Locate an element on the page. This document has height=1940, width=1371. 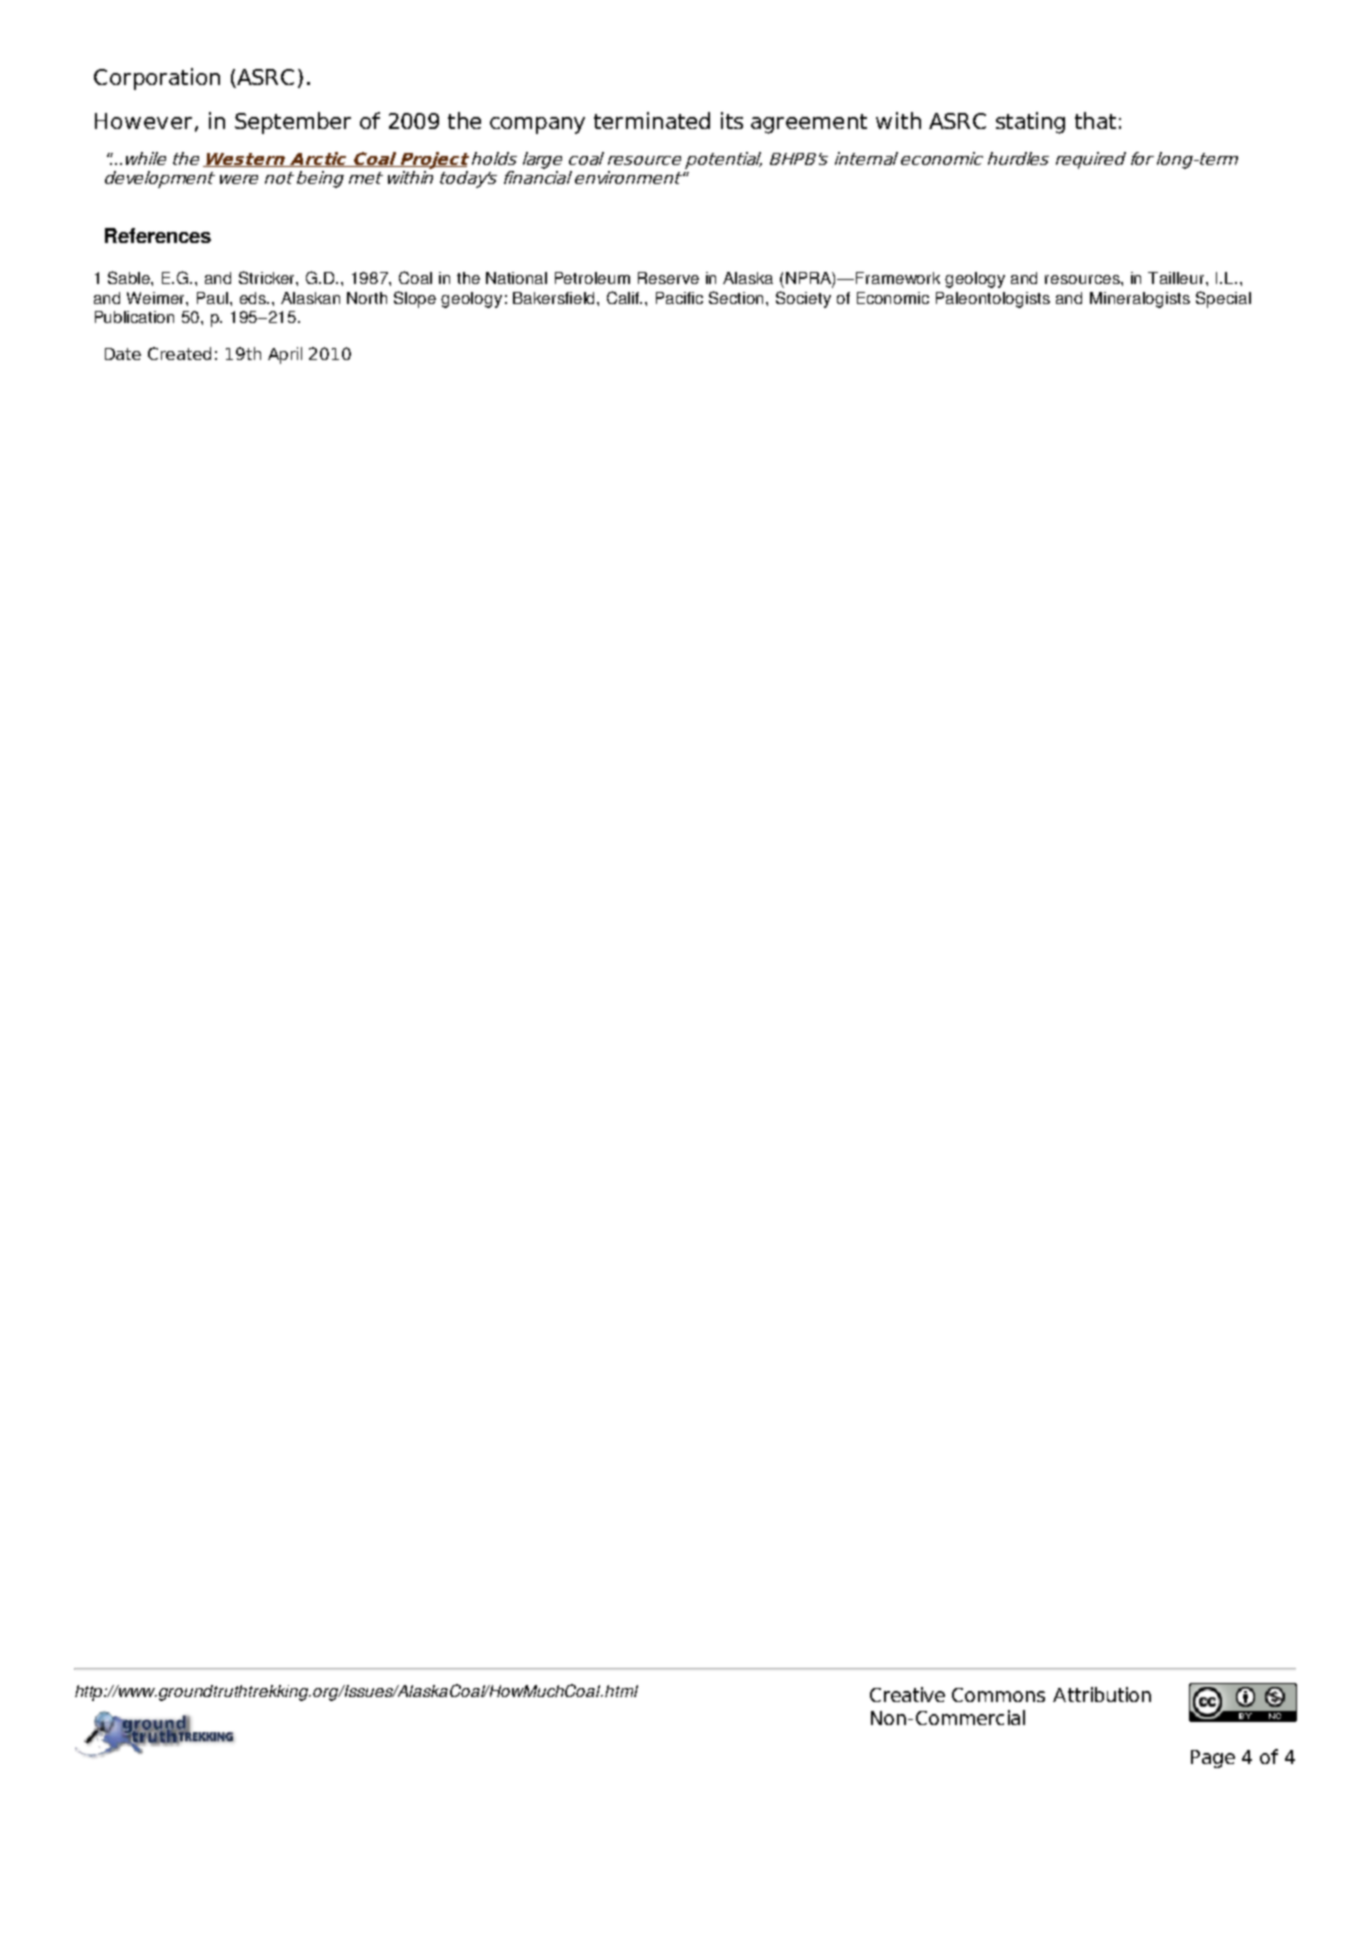
Section is located at coordinates (738, 297).
